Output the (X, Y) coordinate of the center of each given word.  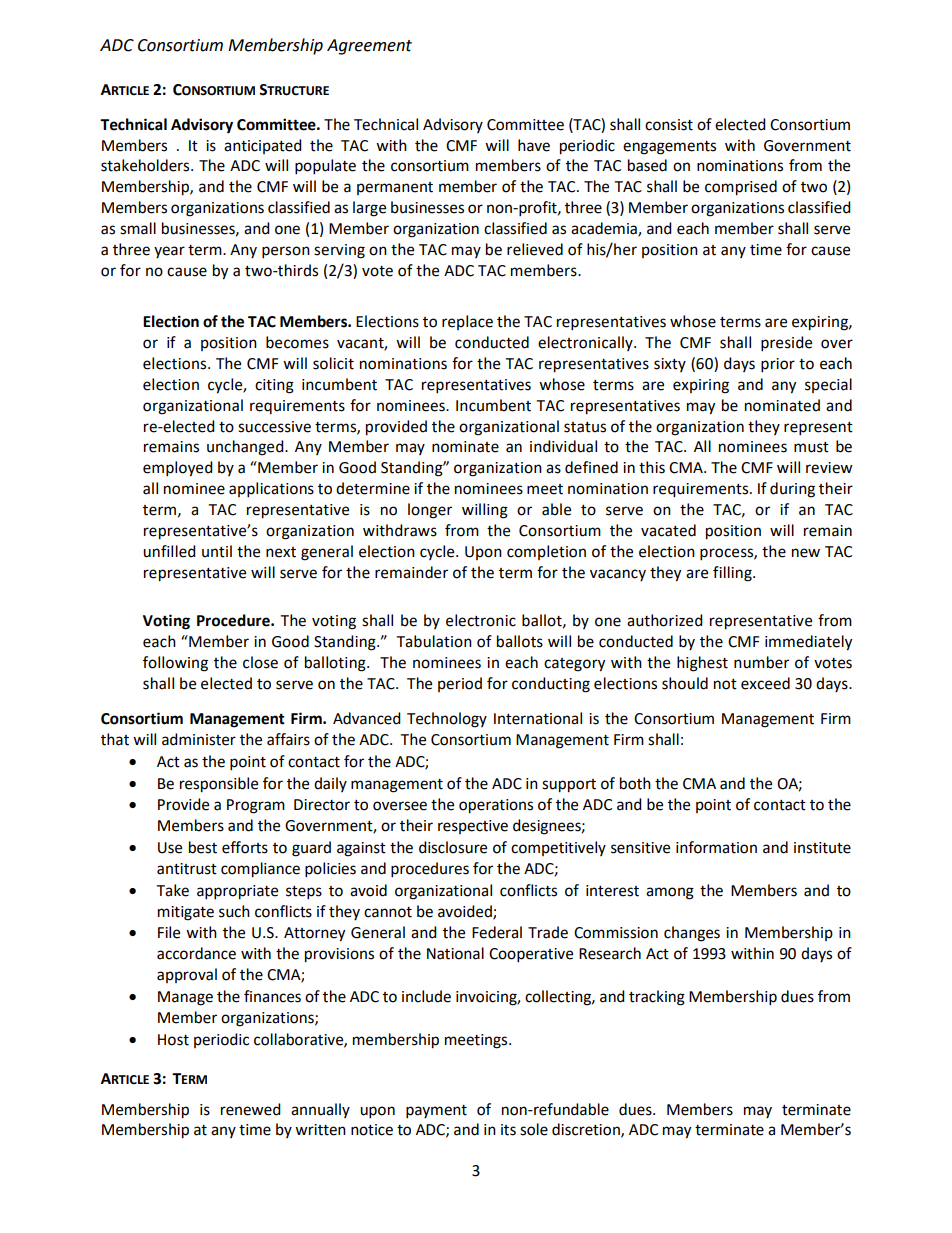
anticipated (263, 146)
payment (436, 1112)
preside (786, 344)
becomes (297, 342)
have (534, 145)
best (203, 847)
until (217, 551)
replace (467, 322)
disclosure (453, 847)
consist (669, 125)
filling (733, 574)
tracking (657, 998)
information (716, 847)
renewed (251, 1109)
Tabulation (434, 641)
